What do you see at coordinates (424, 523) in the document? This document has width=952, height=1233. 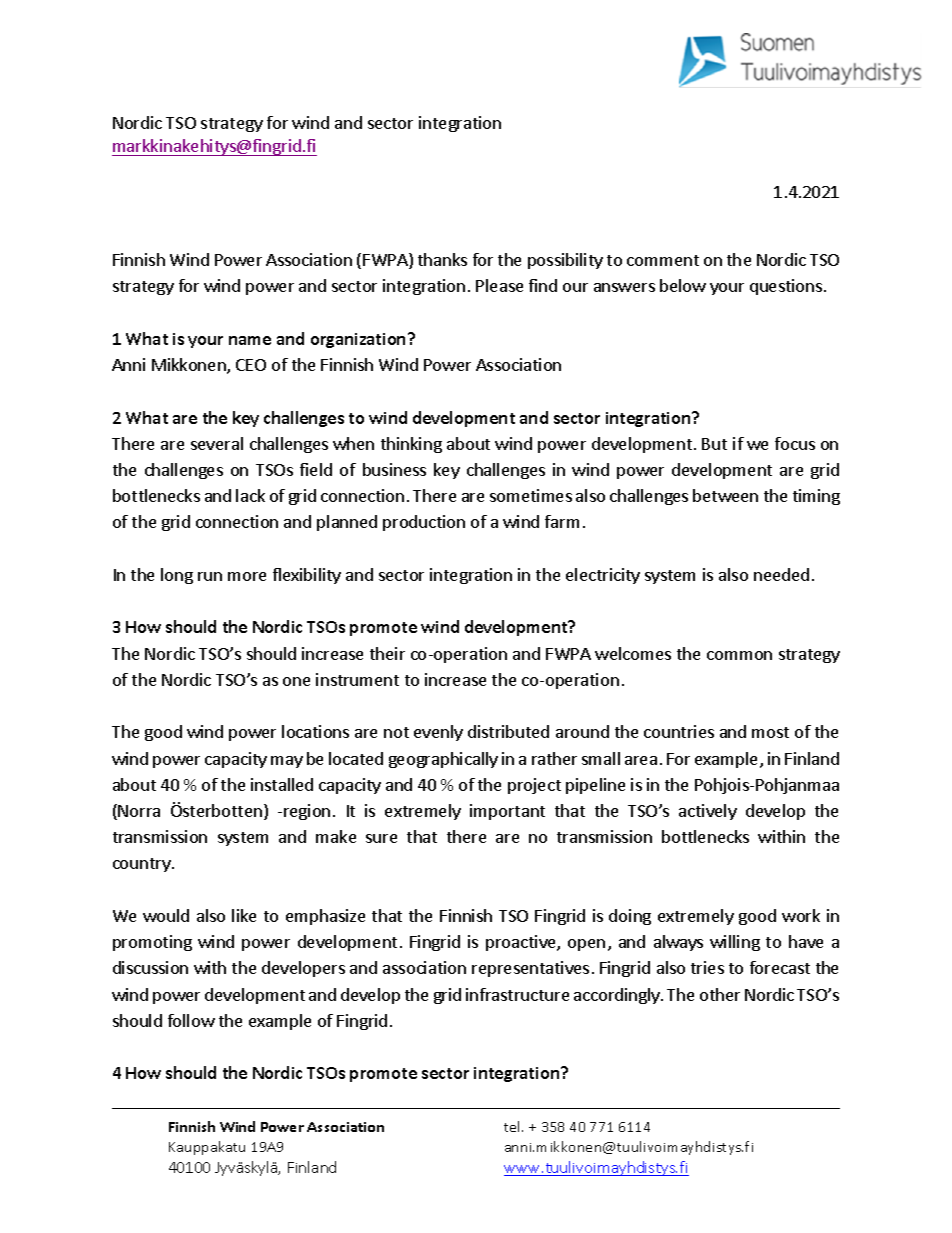 I see `production` at bounding box center [424, 523].
